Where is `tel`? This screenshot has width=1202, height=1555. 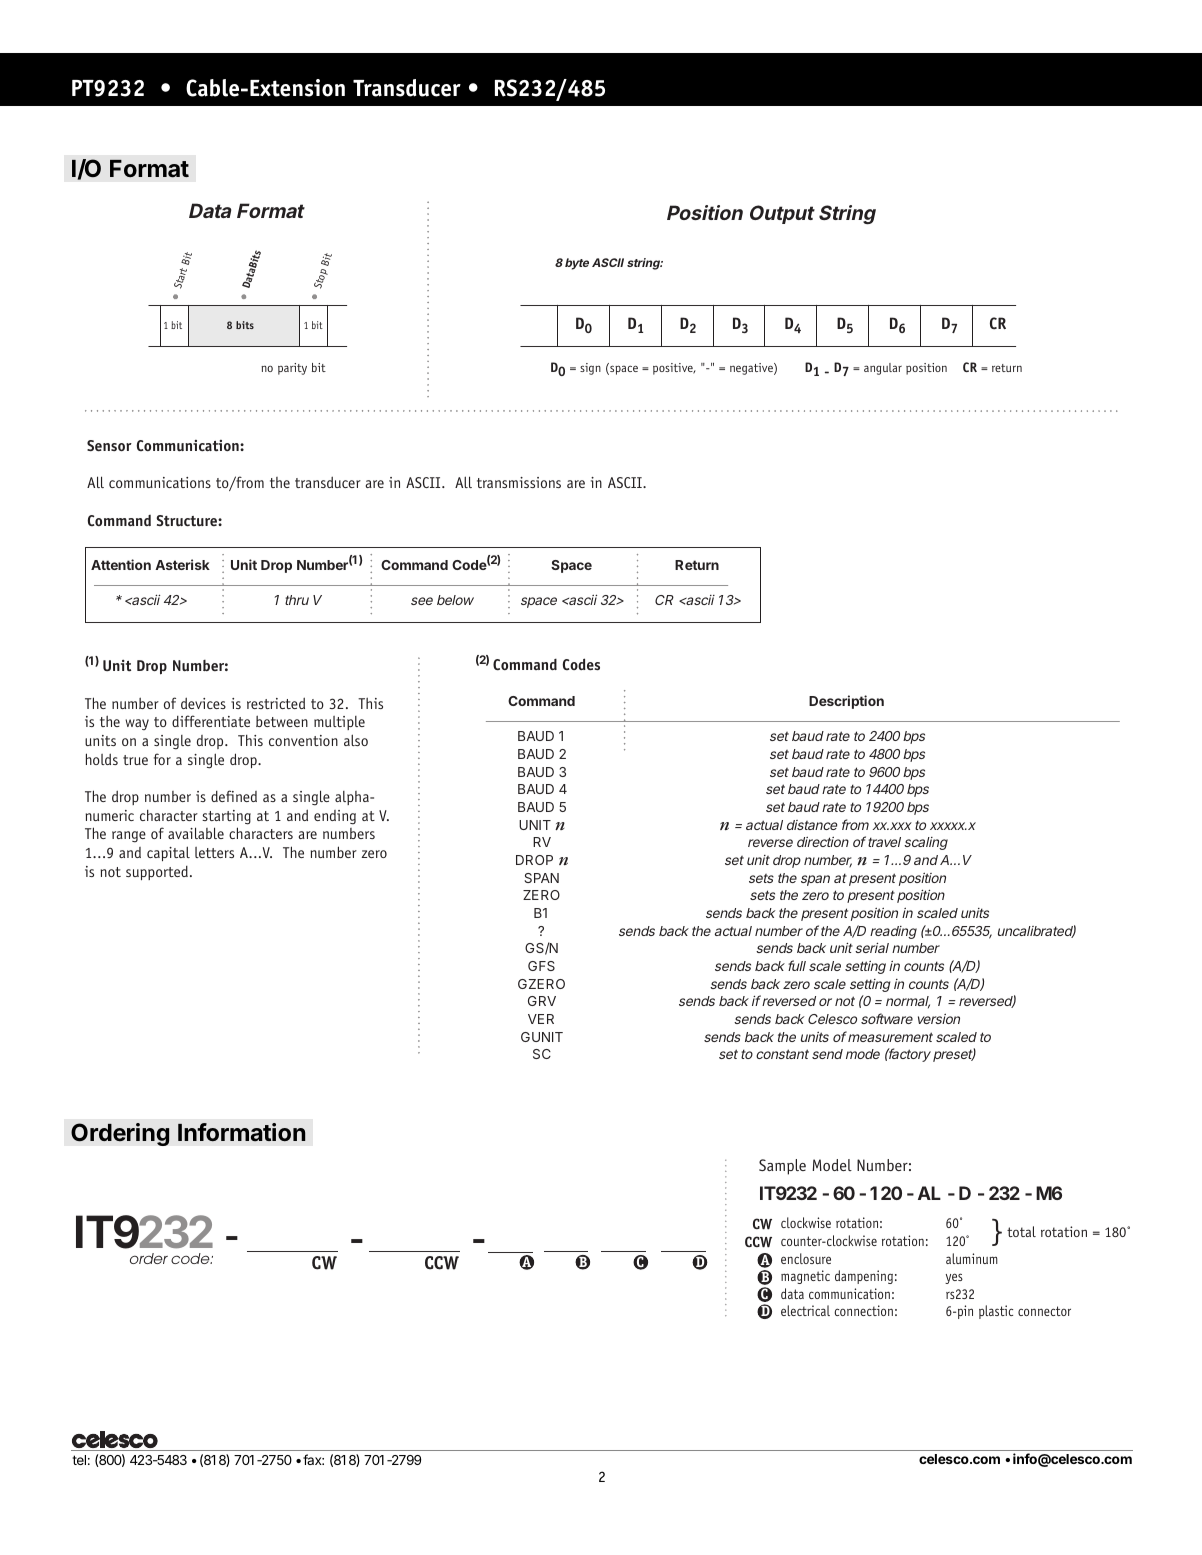 tel is located at coordinates (79, 1460).
